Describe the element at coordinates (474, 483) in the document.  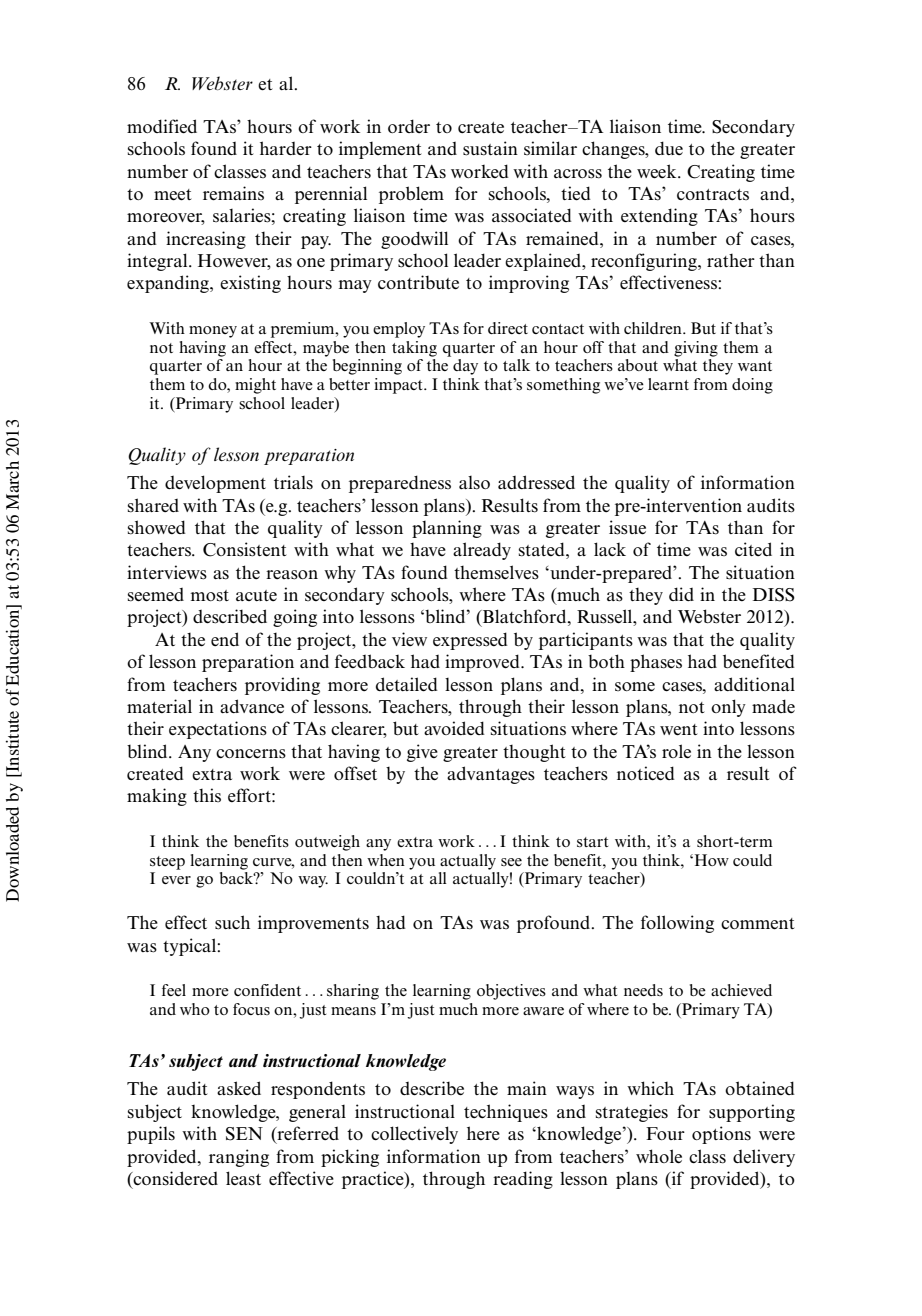
I see `also` at that location.
